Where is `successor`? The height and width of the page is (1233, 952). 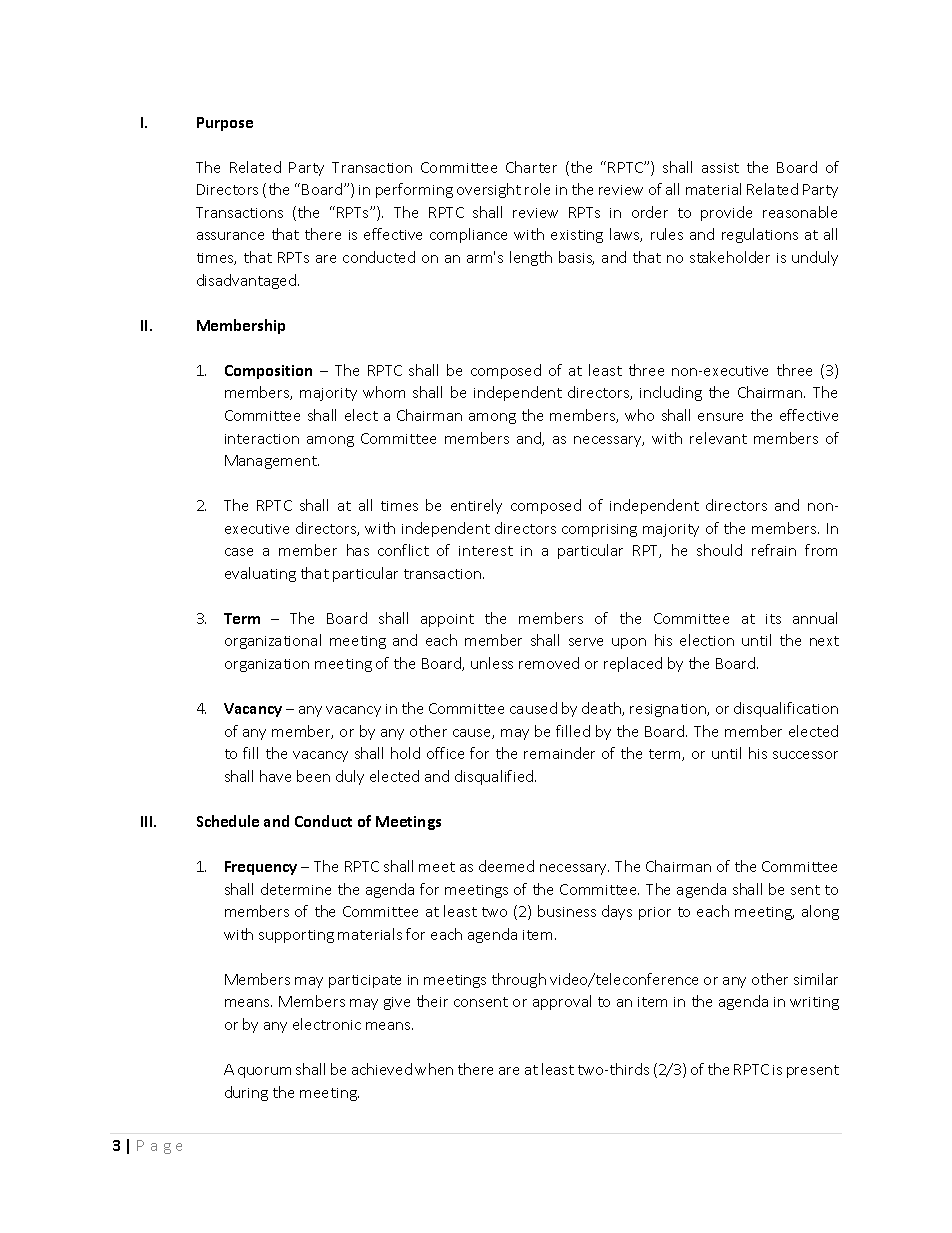
successor is located at coordinates (805, 755).
